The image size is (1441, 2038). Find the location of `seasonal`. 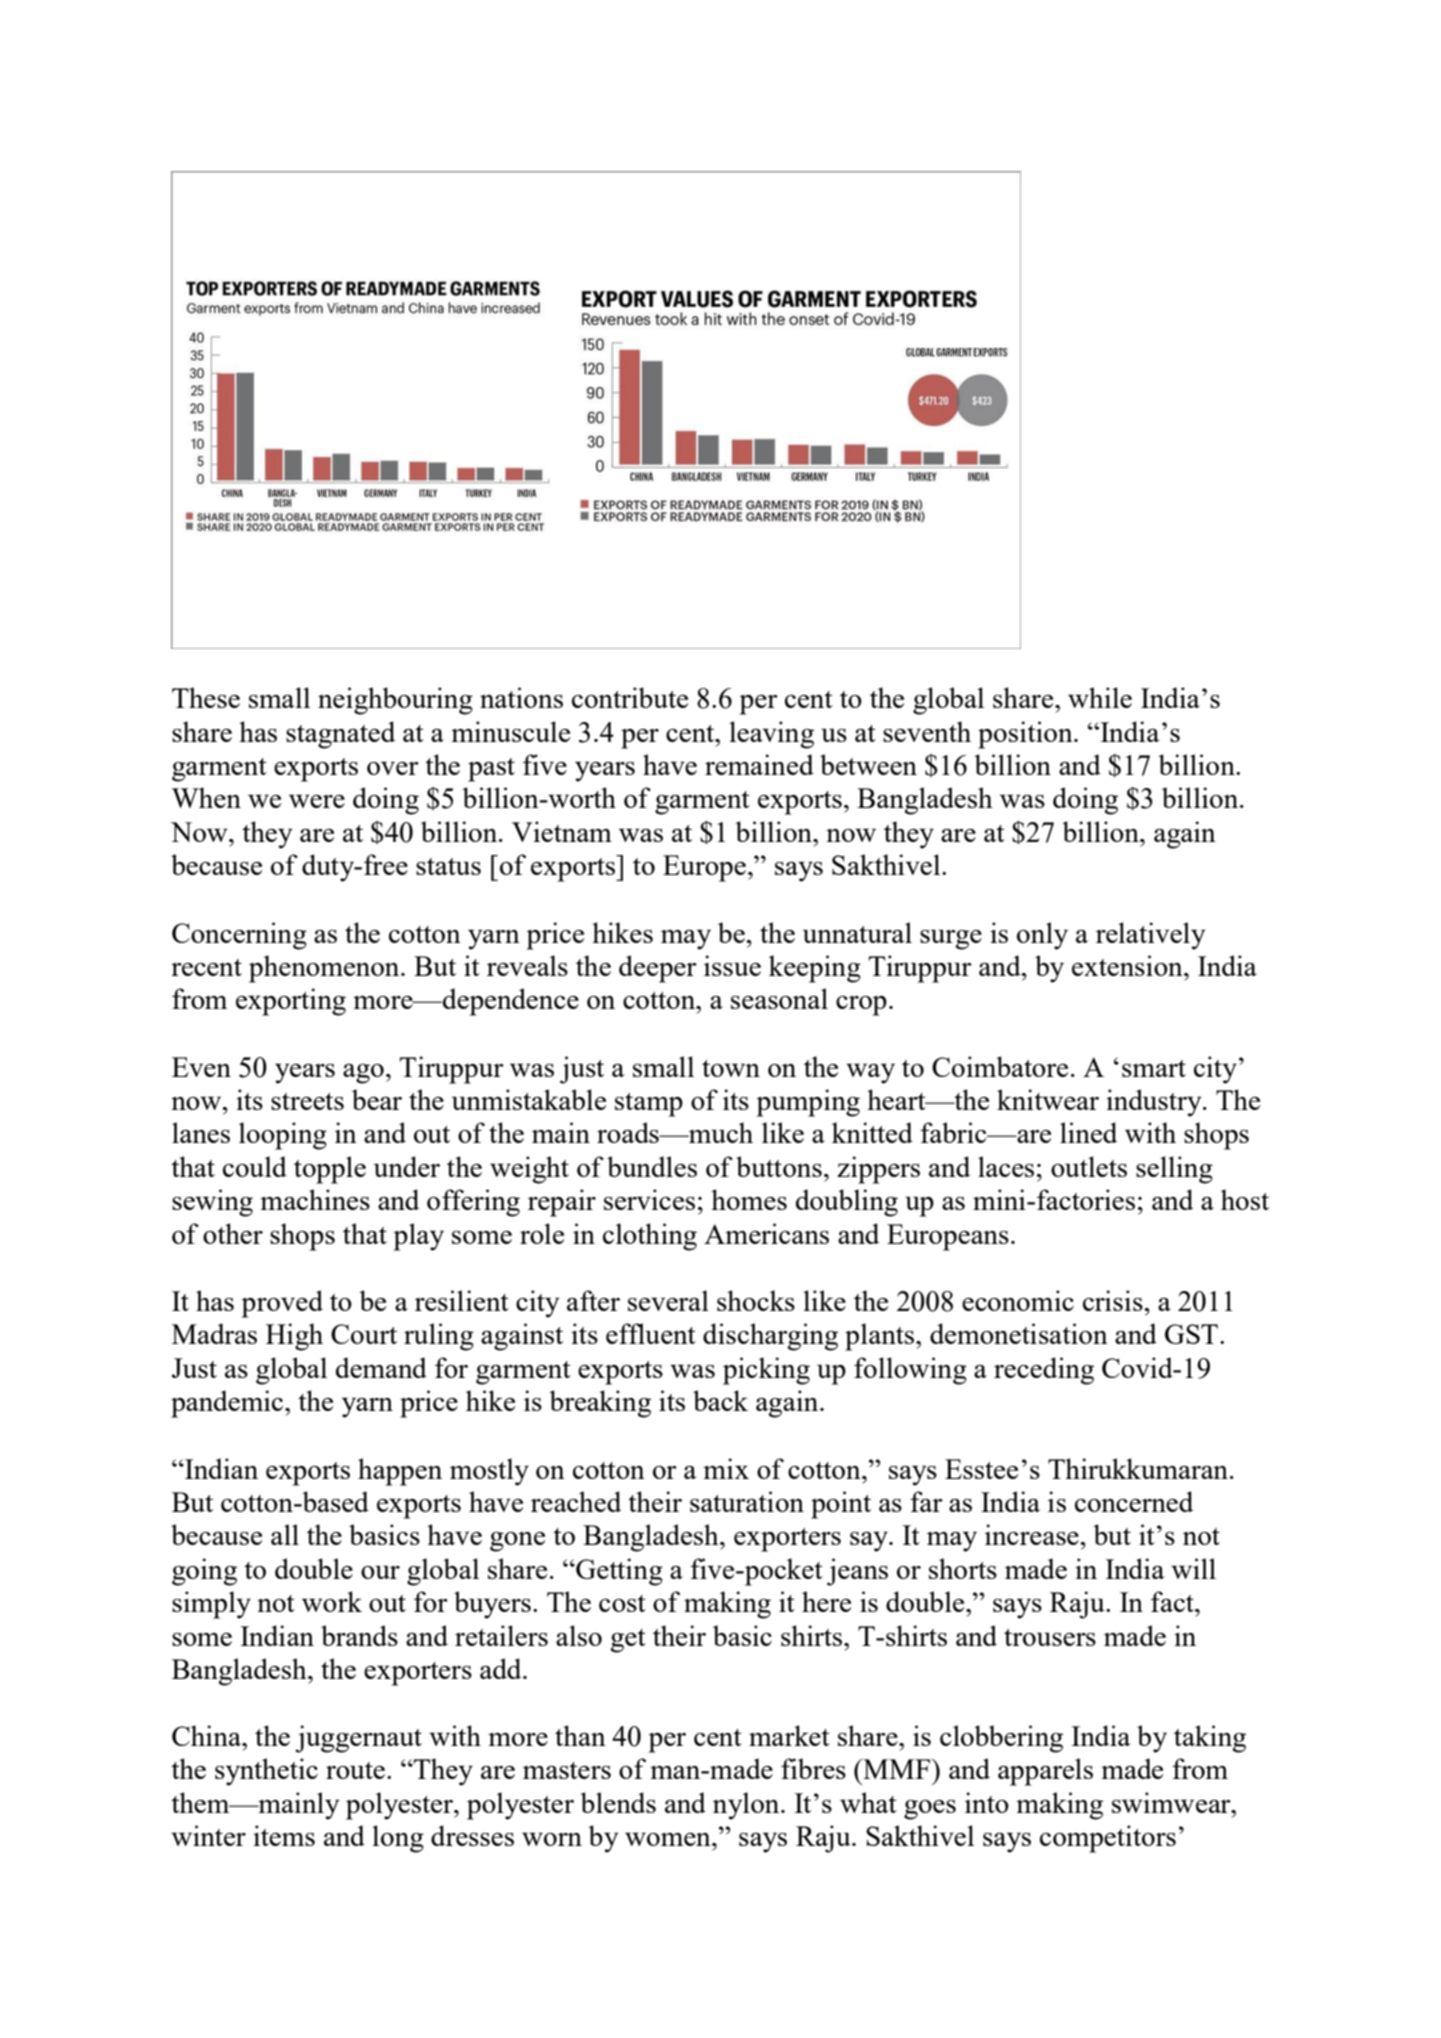

seasonal is located at coordinates (779, 998).
